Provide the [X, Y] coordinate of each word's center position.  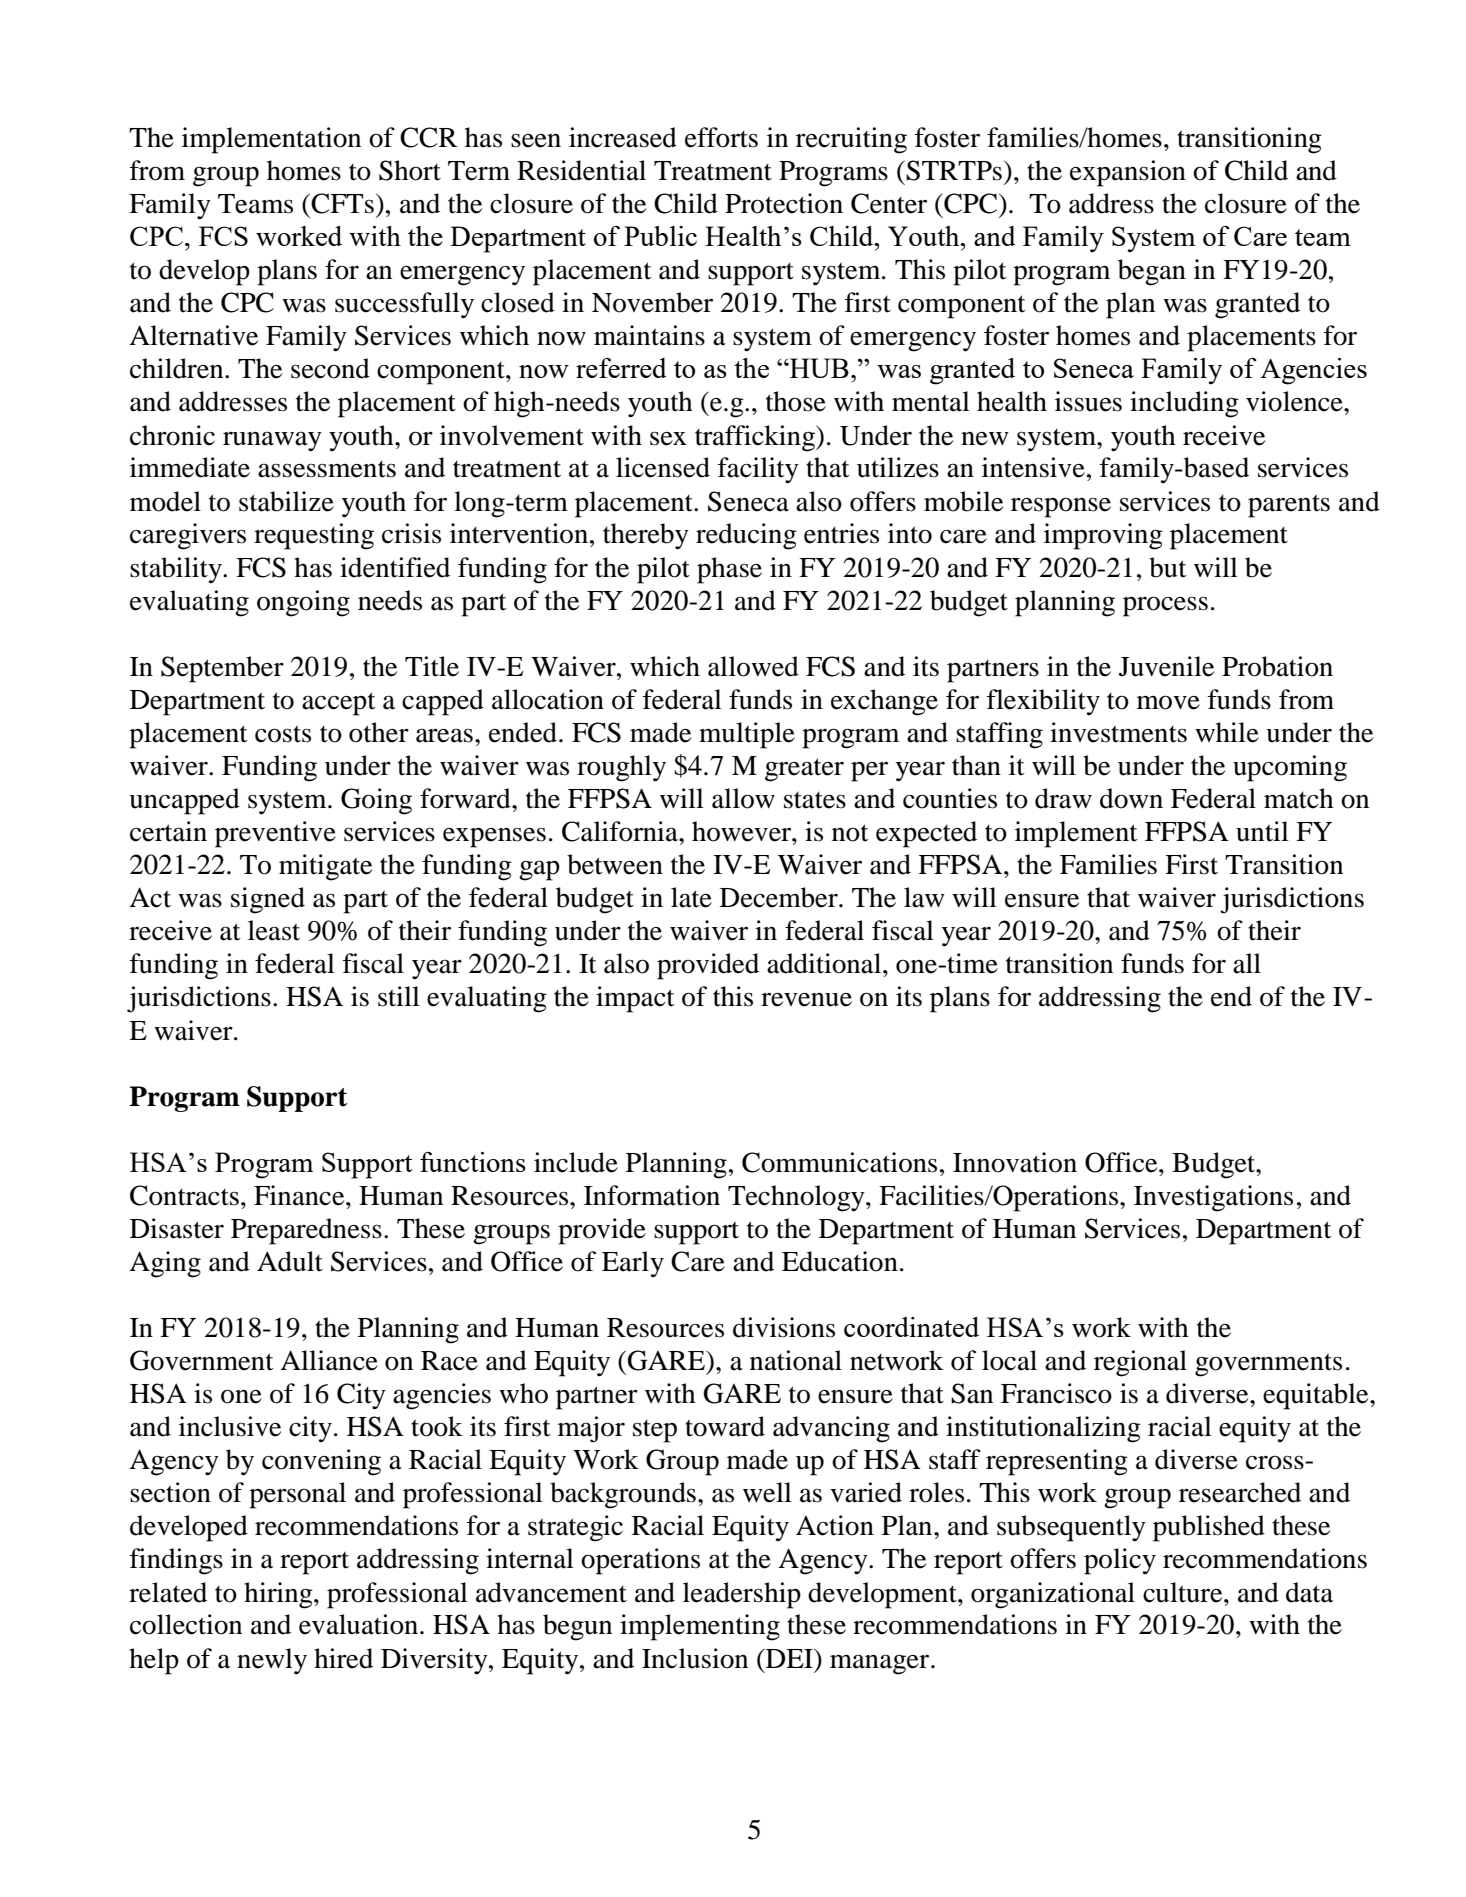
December [780, 897]
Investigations [1213, 1198]
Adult [290, 1261]
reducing [746, 536]
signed [268, 900]
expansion [1128, 173]
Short [410, 170]
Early [633, 1264]
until [1262, 831]
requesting [314, 536]
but [1168, 567]
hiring [279, 1595]
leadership [742, 1595]
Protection [784, 203]
